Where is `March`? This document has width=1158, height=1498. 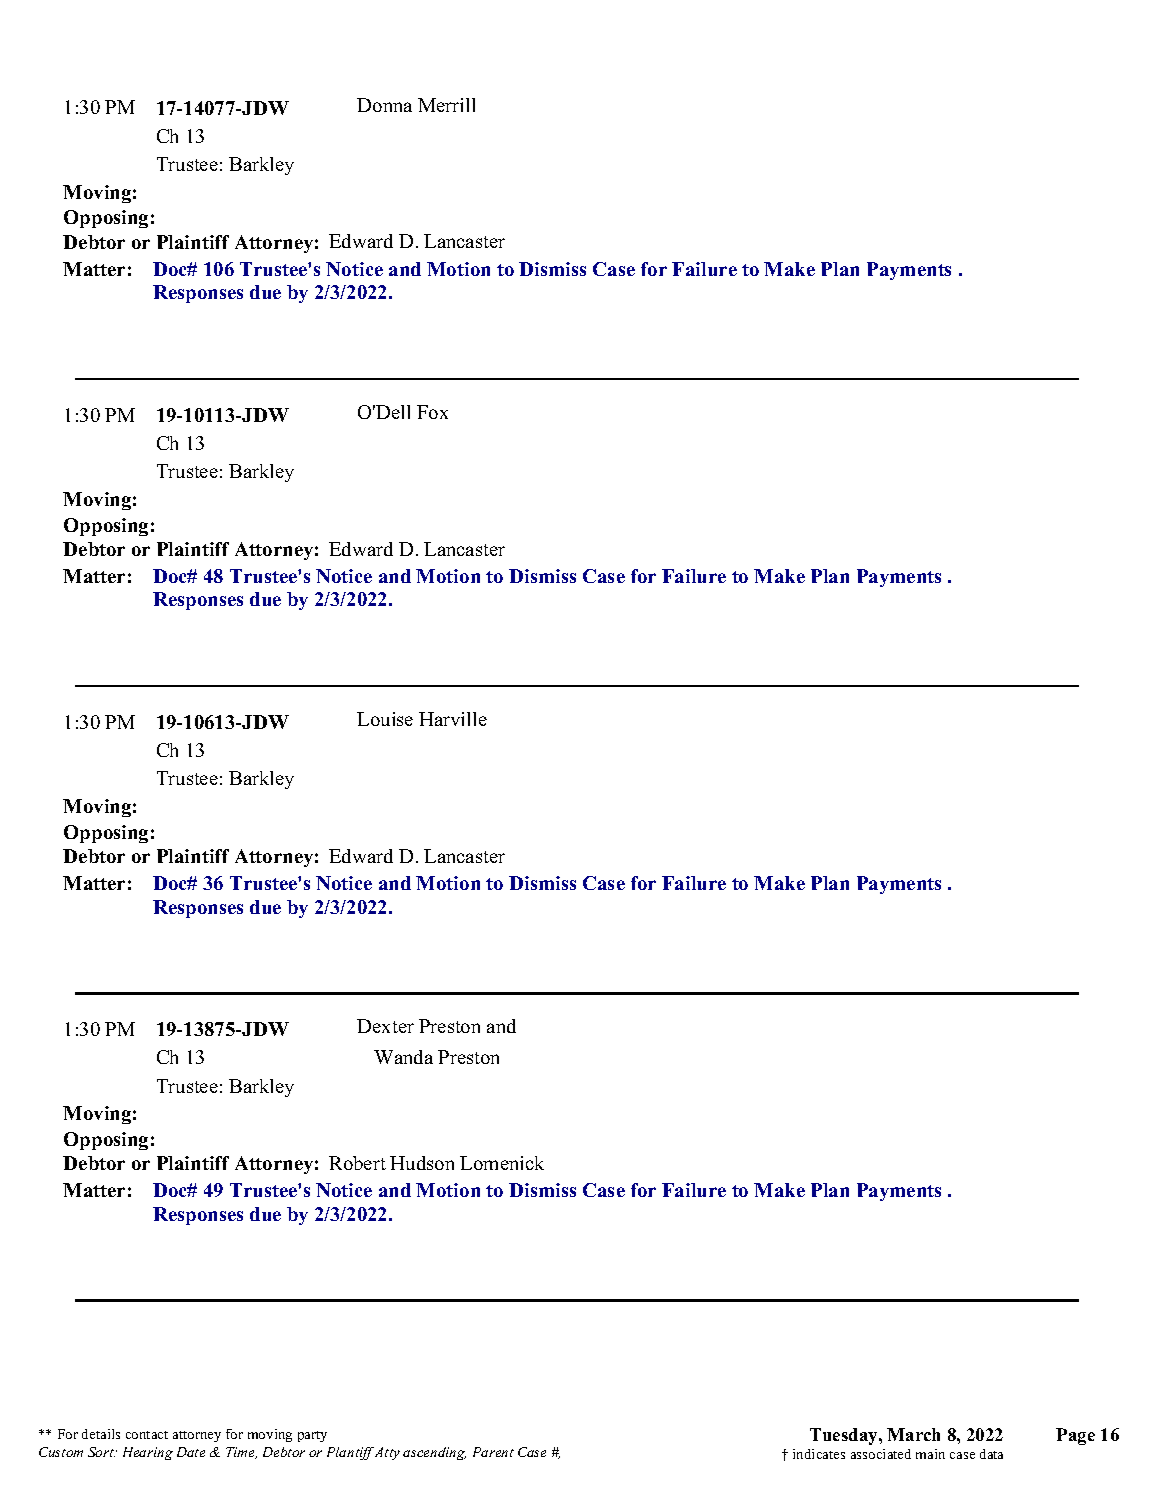
March is located at coordinates (913, 1434).
